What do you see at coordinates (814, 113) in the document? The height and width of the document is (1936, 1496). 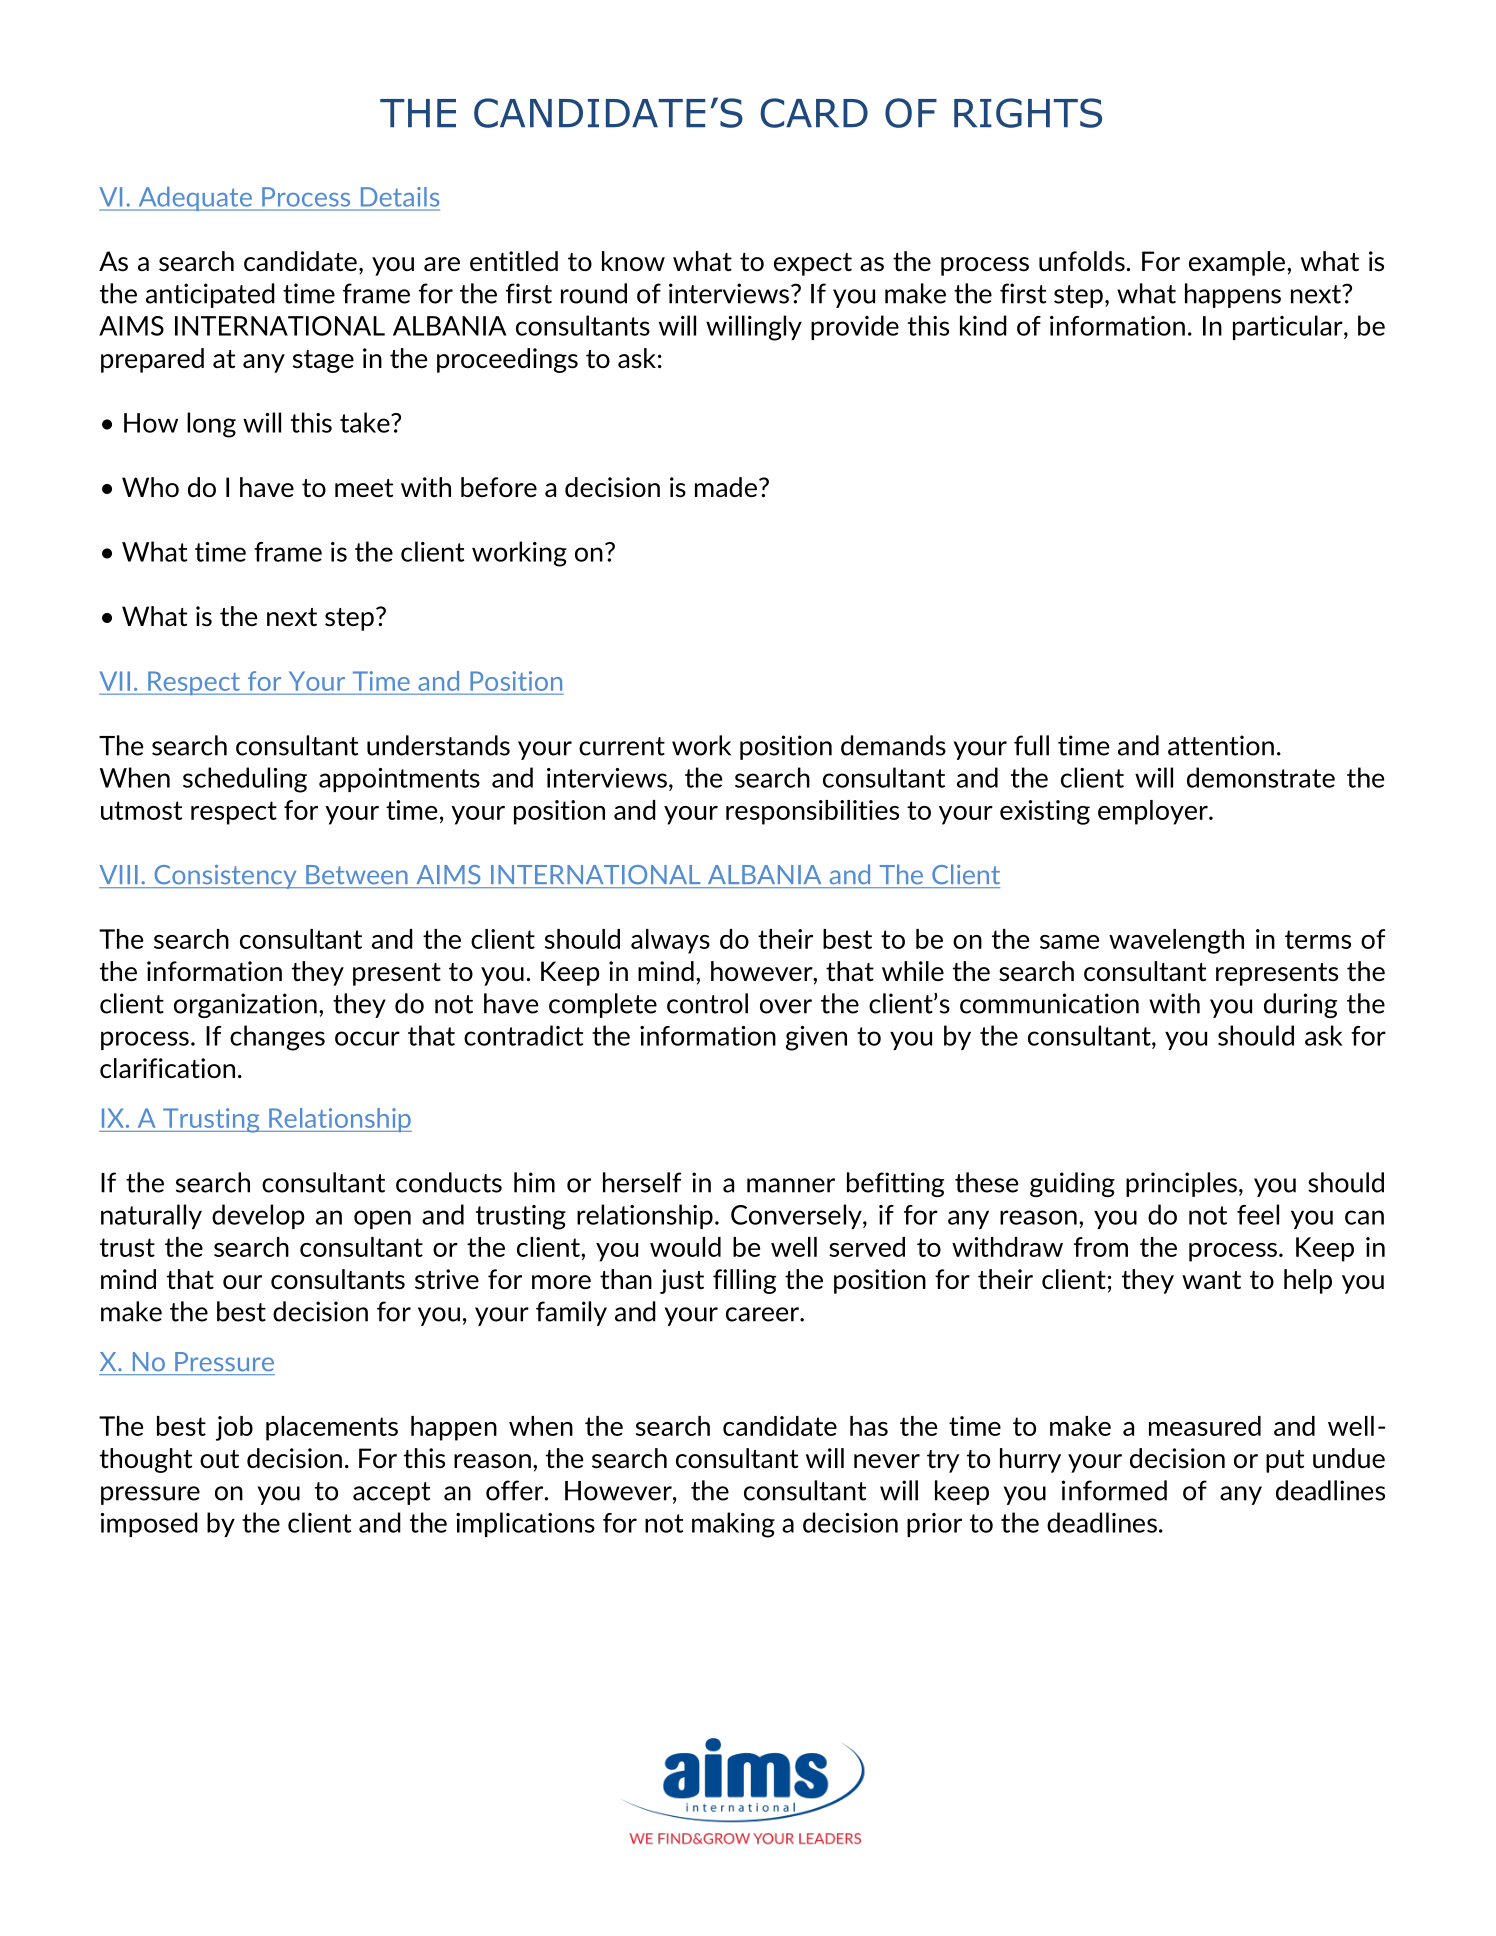 I see `CARD` at bounding box center [814, 113].
